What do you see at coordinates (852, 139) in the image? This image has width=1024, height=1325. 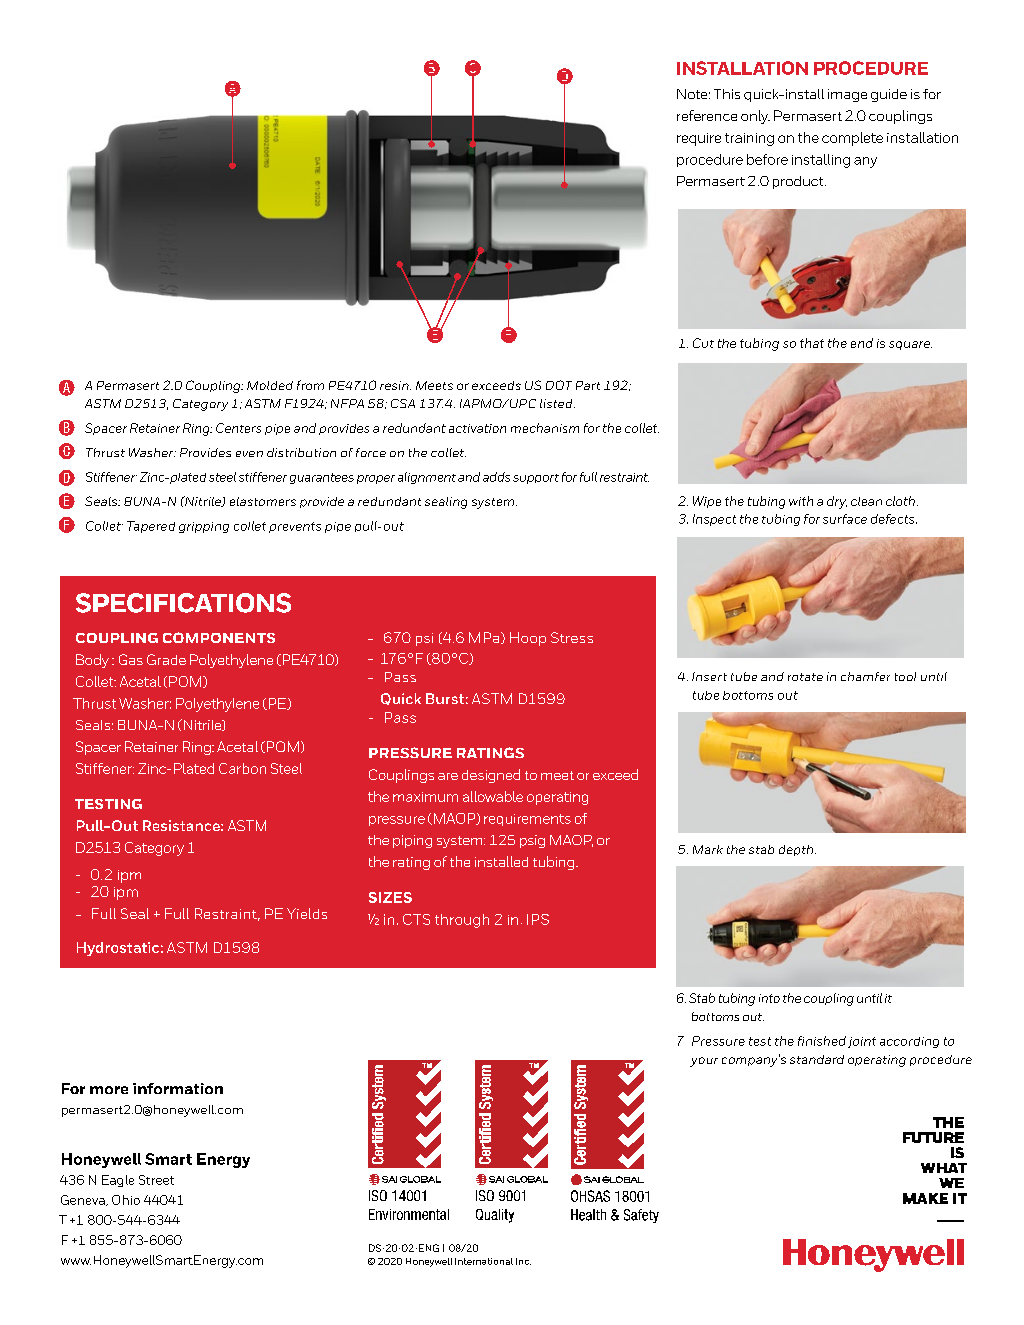 I see `complete` at bounding box center [852, 139].
